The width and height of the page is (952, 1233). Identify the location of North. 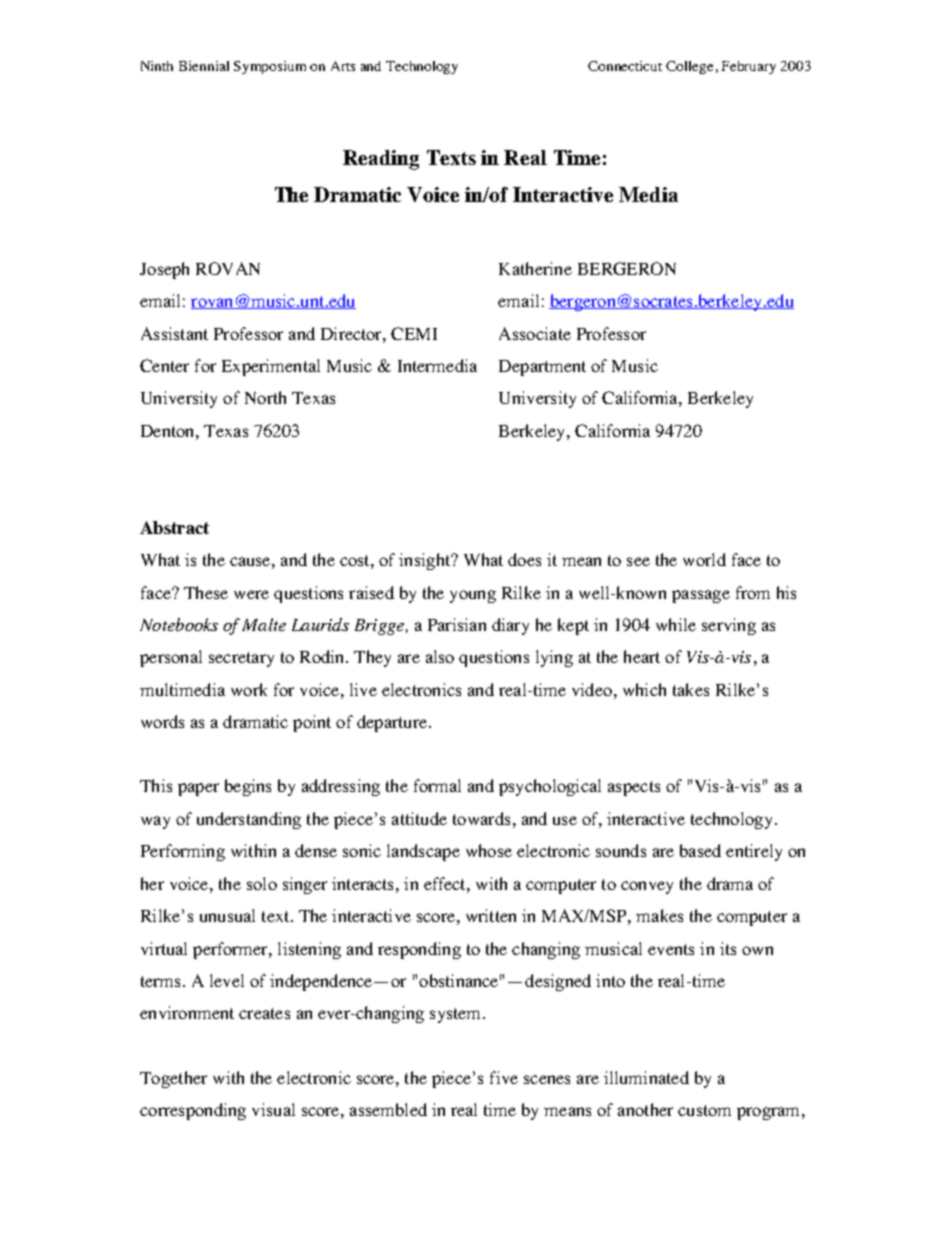
(265, 397).
